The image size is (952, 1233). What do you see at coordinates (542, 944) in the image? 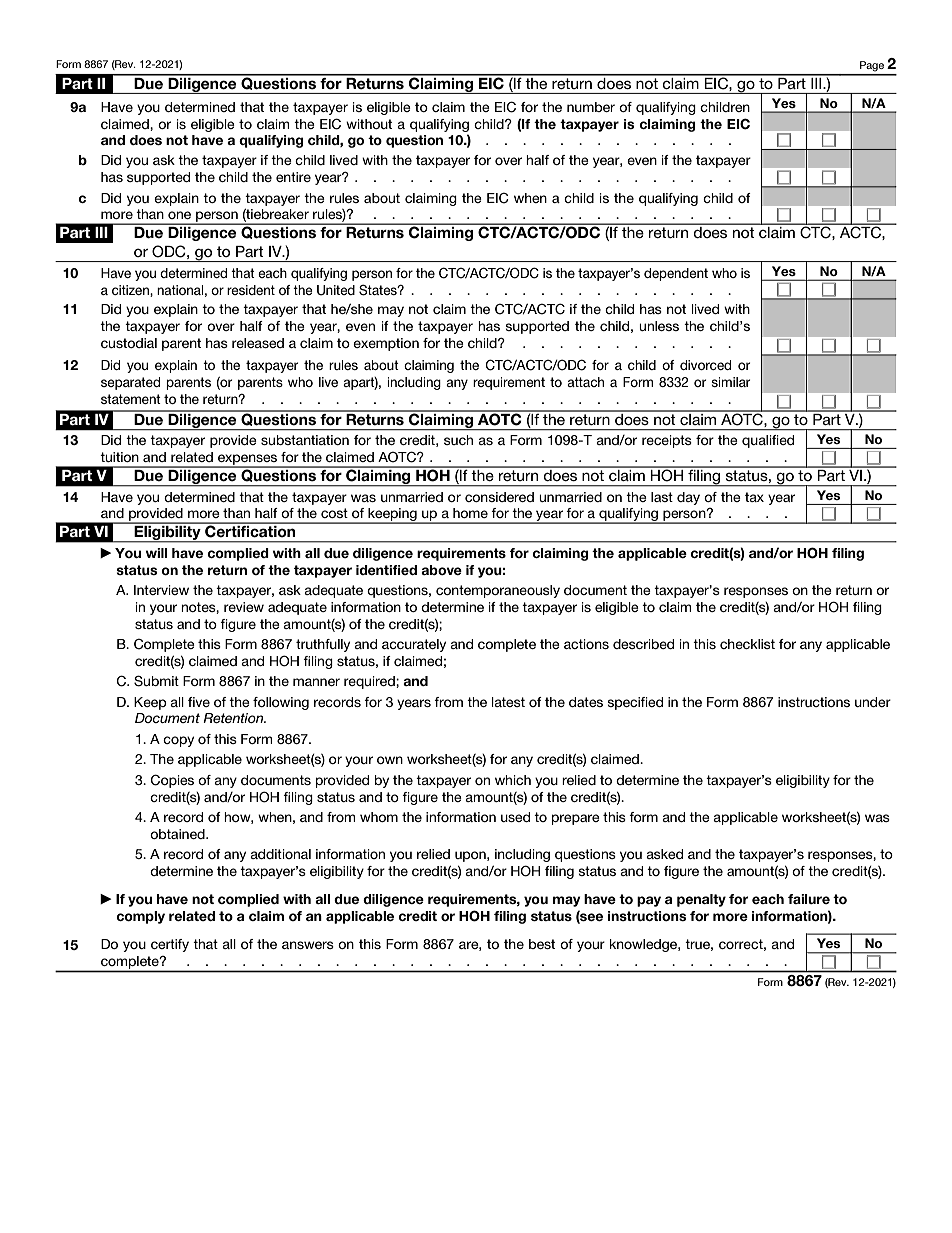
I see `best` at bounding box center [542, 944].
